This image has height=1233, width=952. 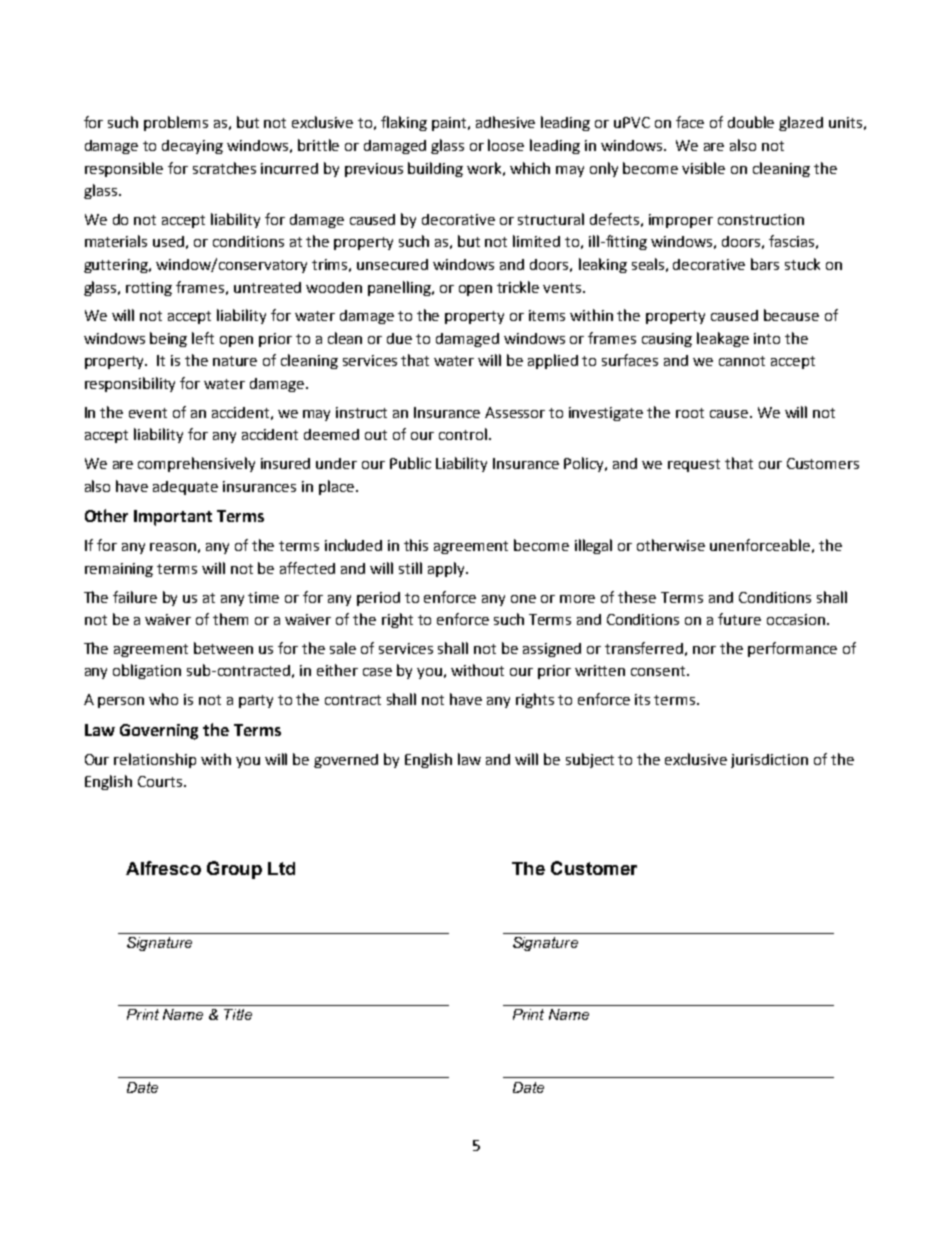 What do you see at coordinates (203, 338) in the image?
I see `left` at bounding box center [203, 338].
